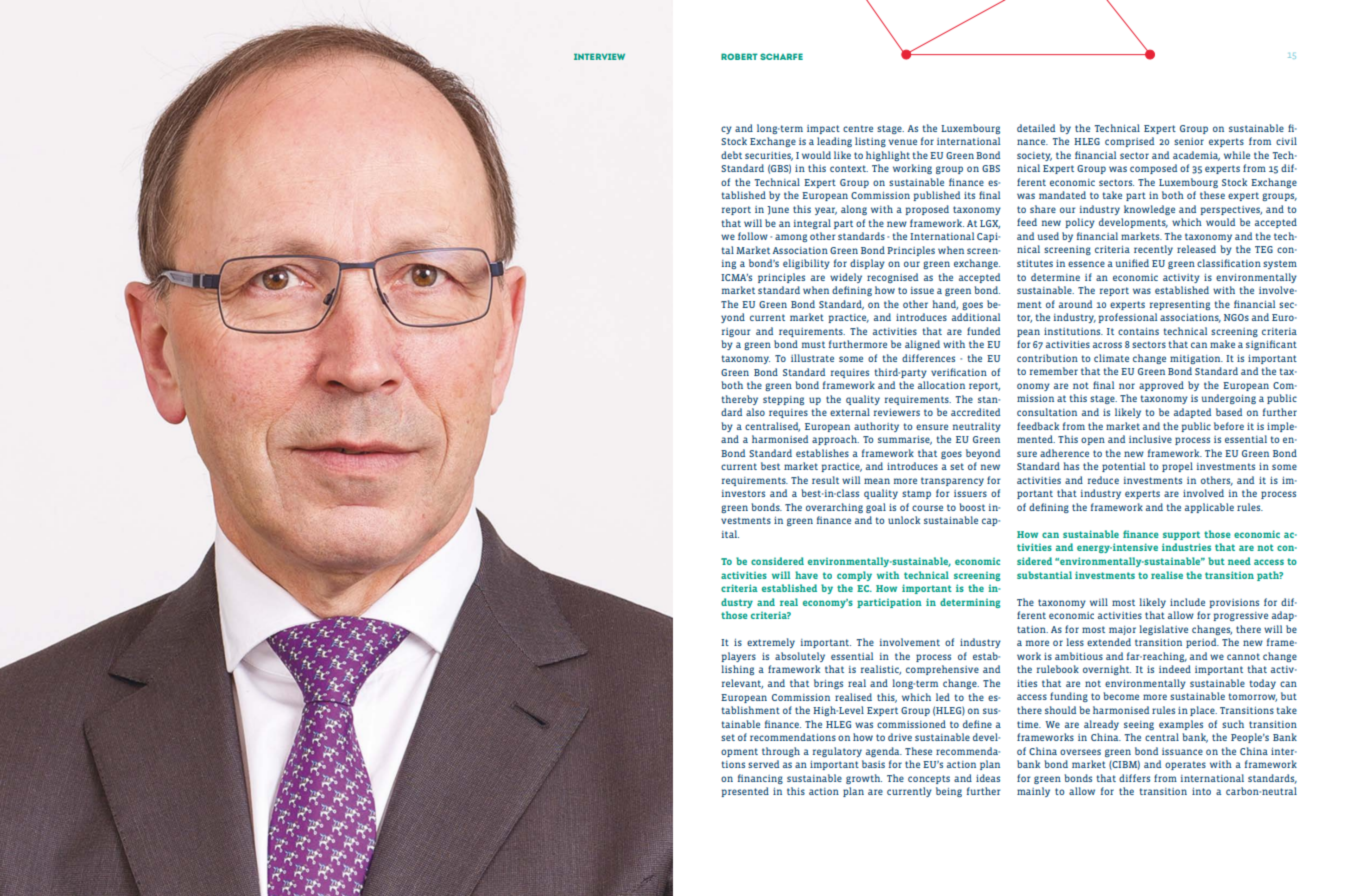  I want to click on have, so click(806, 575).
